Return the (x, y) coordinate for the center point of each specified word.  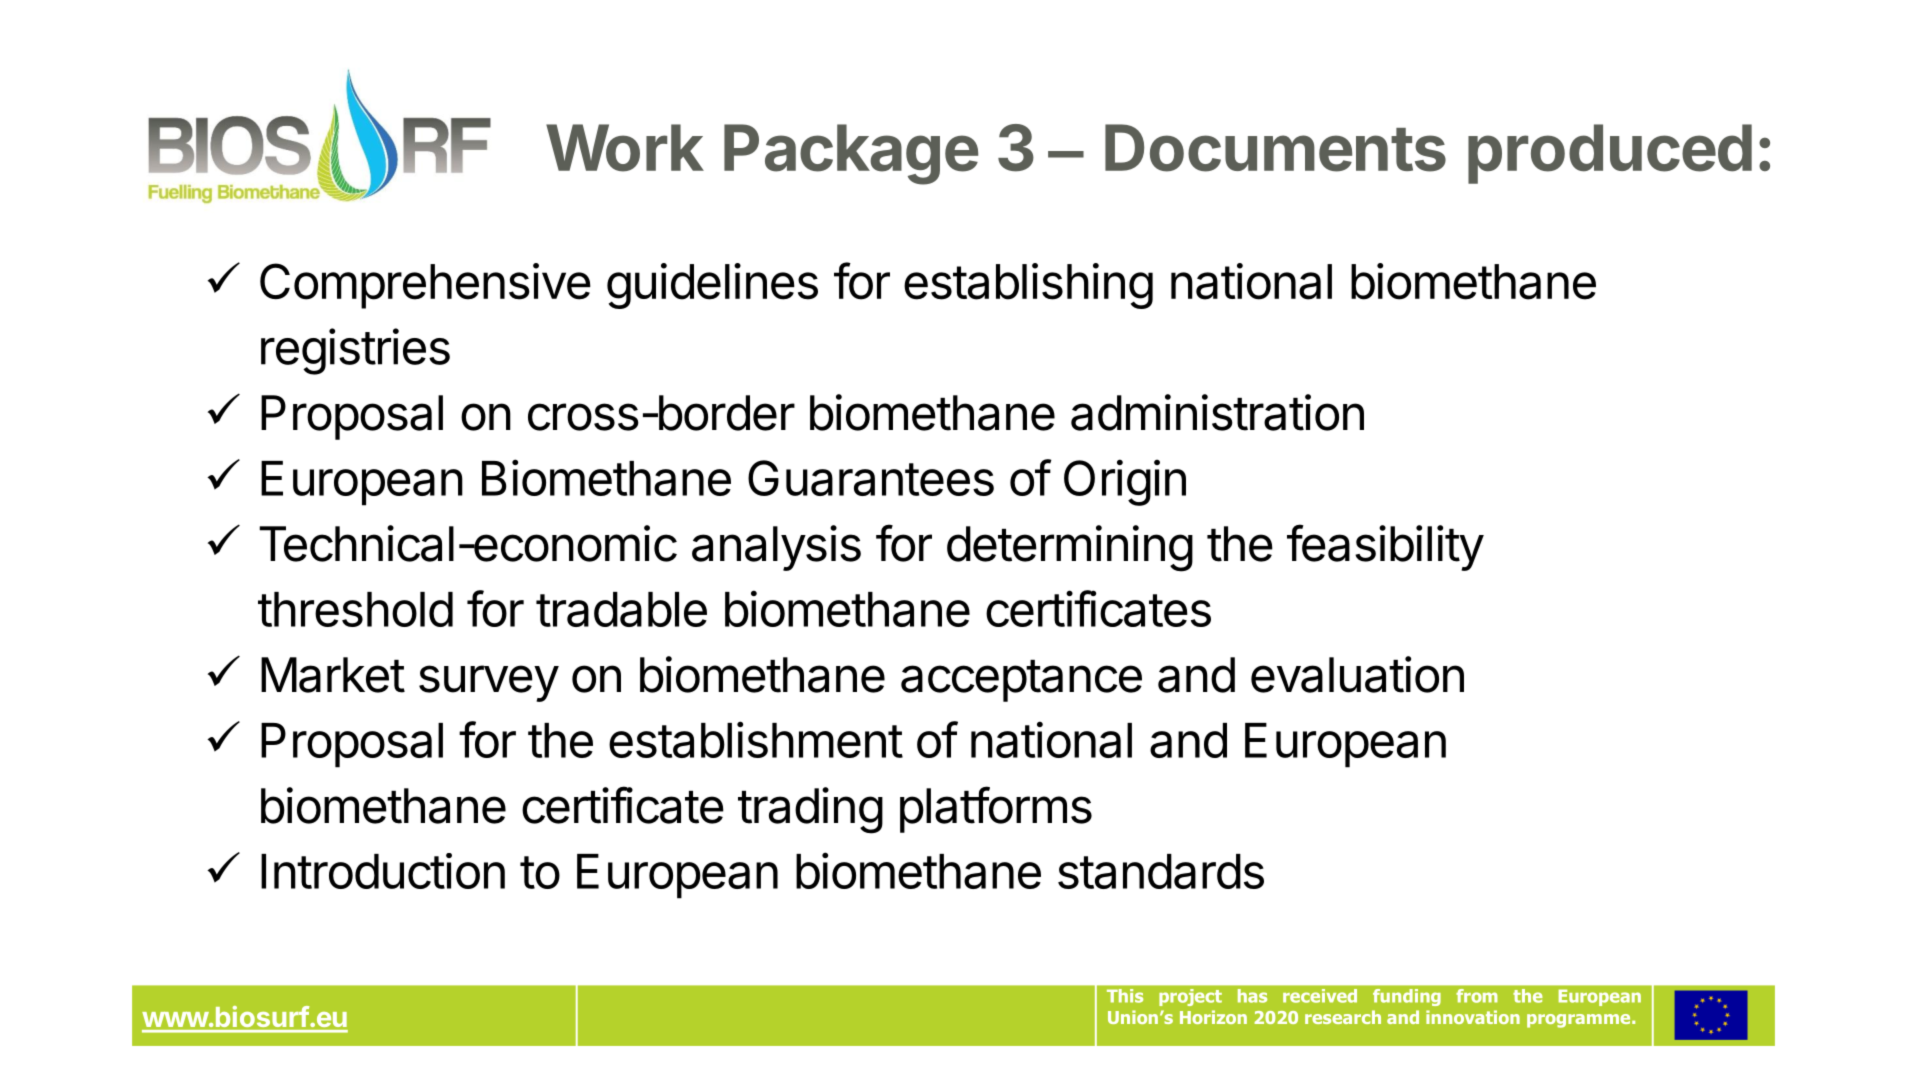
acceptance (1021, 681)
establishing (1028, 286)
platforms (996, 809)
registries (355, 351)
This (1125, 996)
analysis (776, 548)
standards (1161, 871)
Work (625, 148)
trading (811, 810)
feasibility (1385, 547)
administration (1217, 412)
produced (1610, 154)
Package (851, 154)
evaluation (1357, 674)
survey (489, 683)
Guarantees (871, 478)
